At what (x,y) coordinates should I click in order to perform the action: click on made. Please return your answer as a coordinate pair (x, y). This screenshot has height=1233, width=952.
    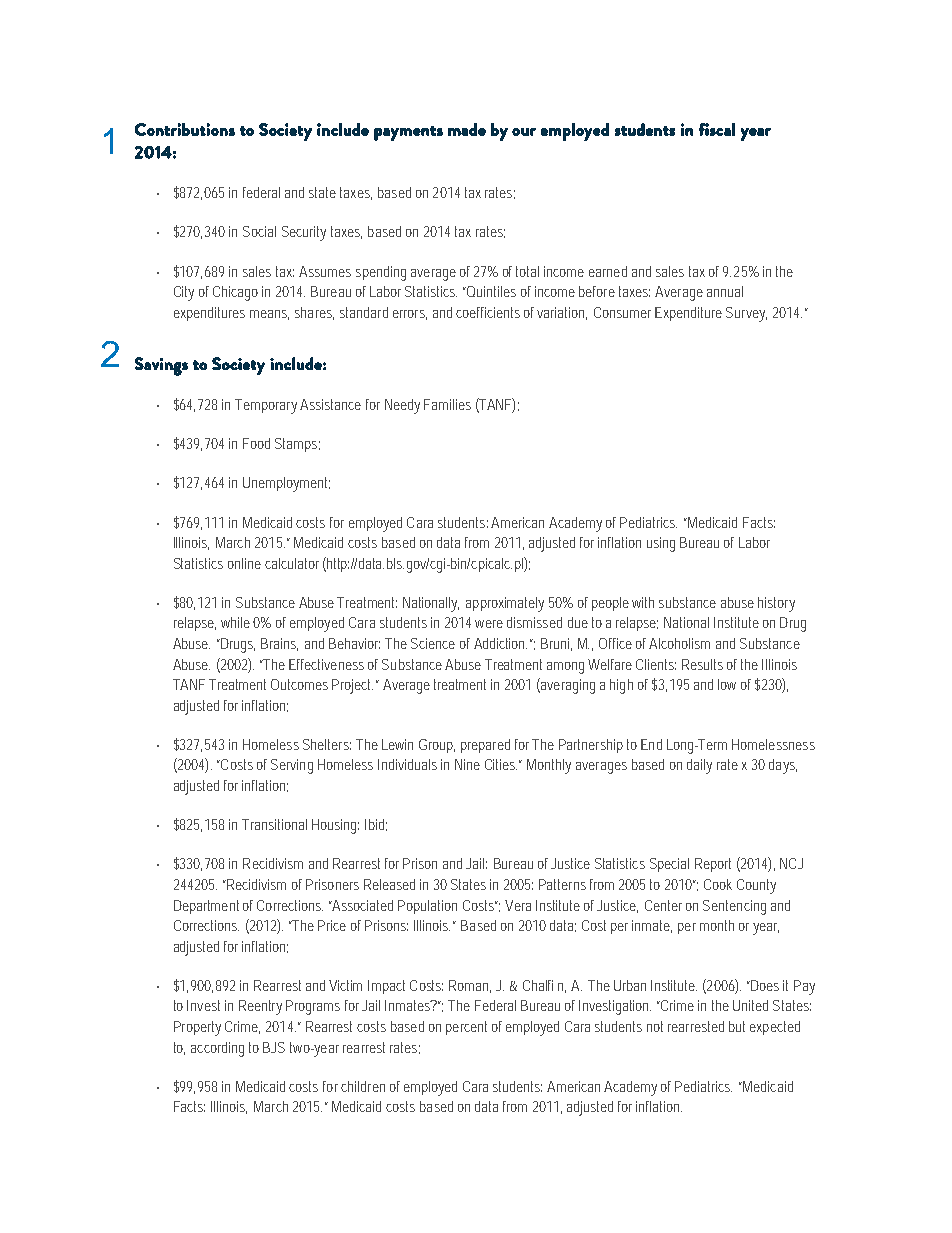
    Looking at the image, I should click on (467, 129).
